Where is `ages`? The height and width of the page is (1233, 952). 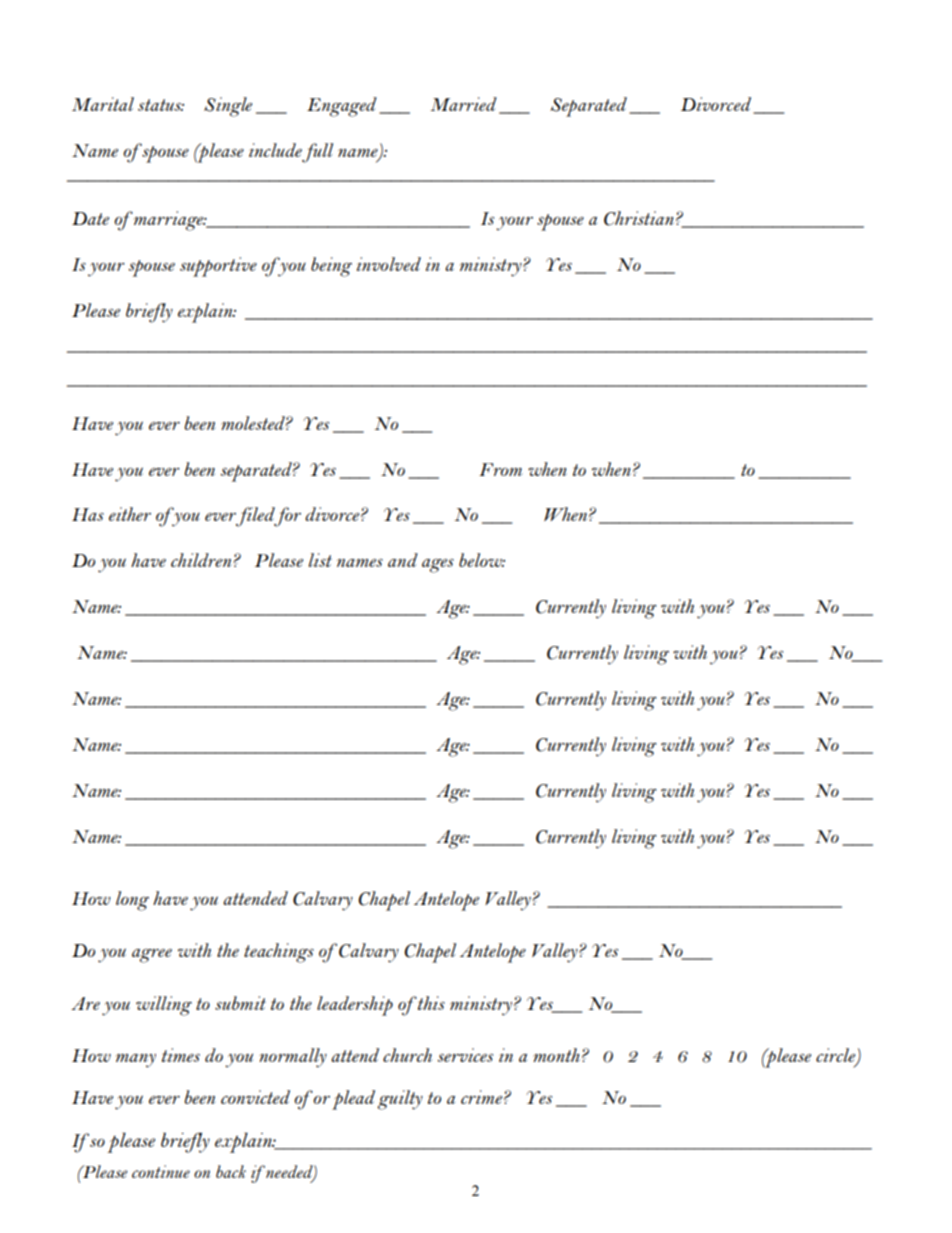 ages is located at coordinates (438, 565).
